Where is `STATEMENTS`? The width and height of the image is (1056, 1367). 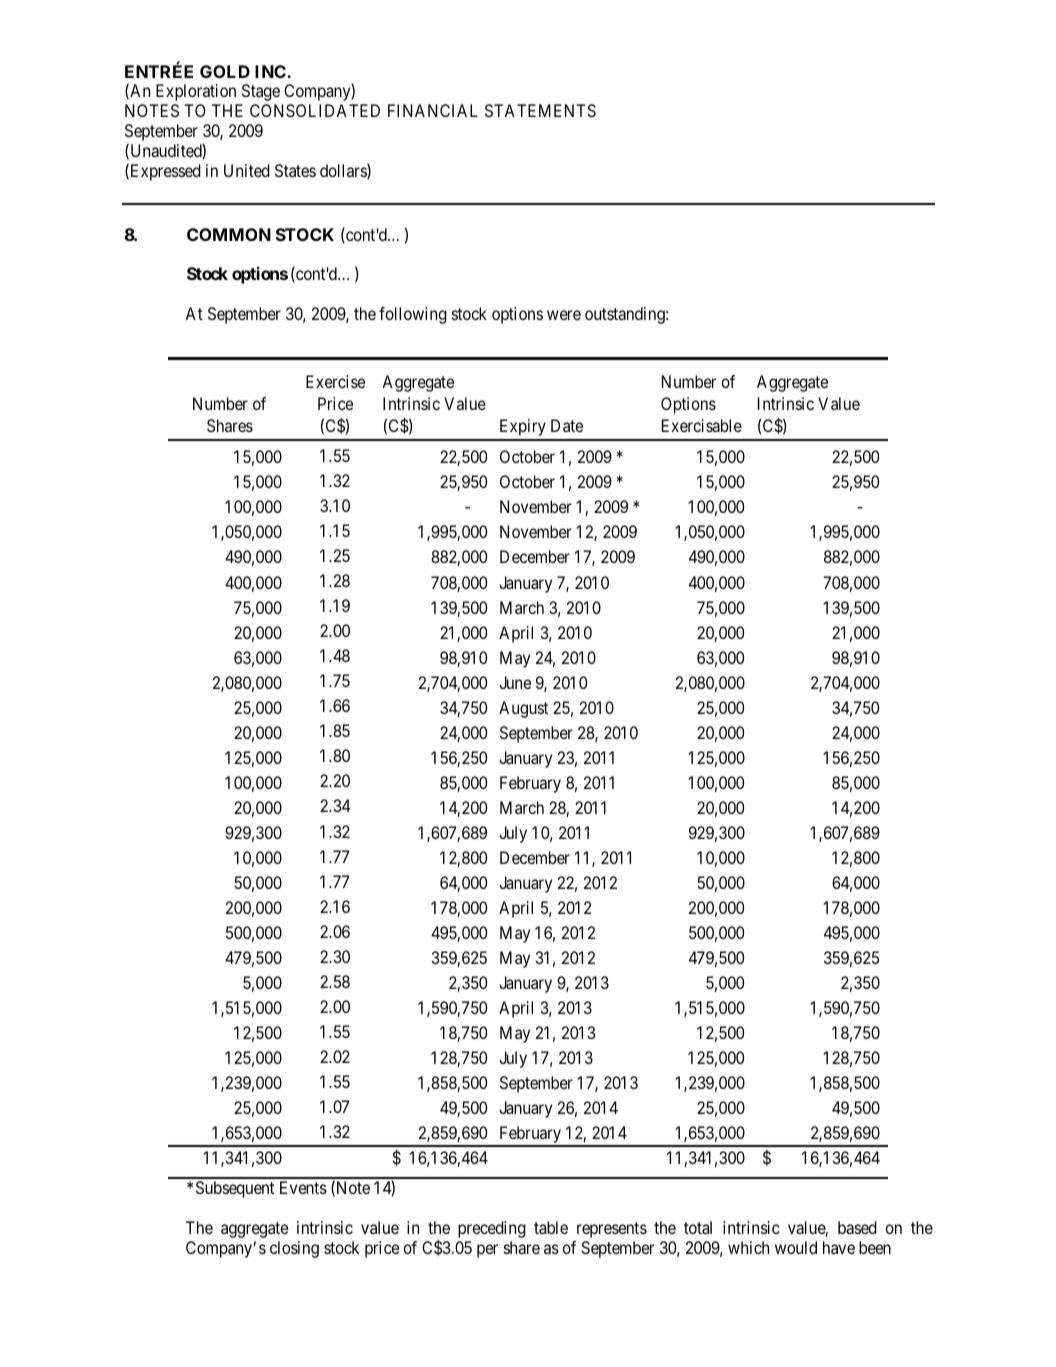
STATEMENTS is located at coordinates (540, 110).
